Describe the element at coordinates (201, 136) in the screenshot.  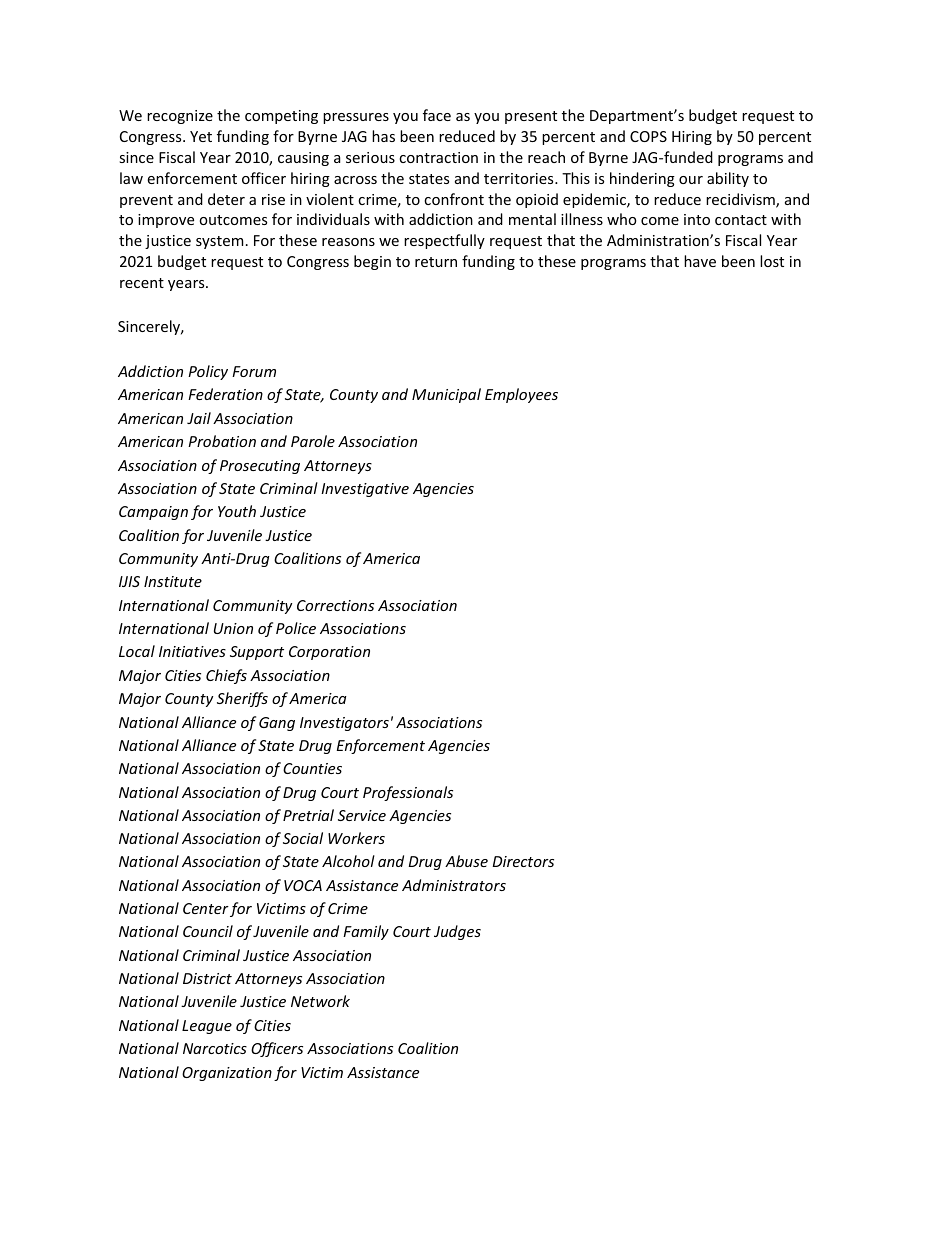
I see `Yet` at that location.
